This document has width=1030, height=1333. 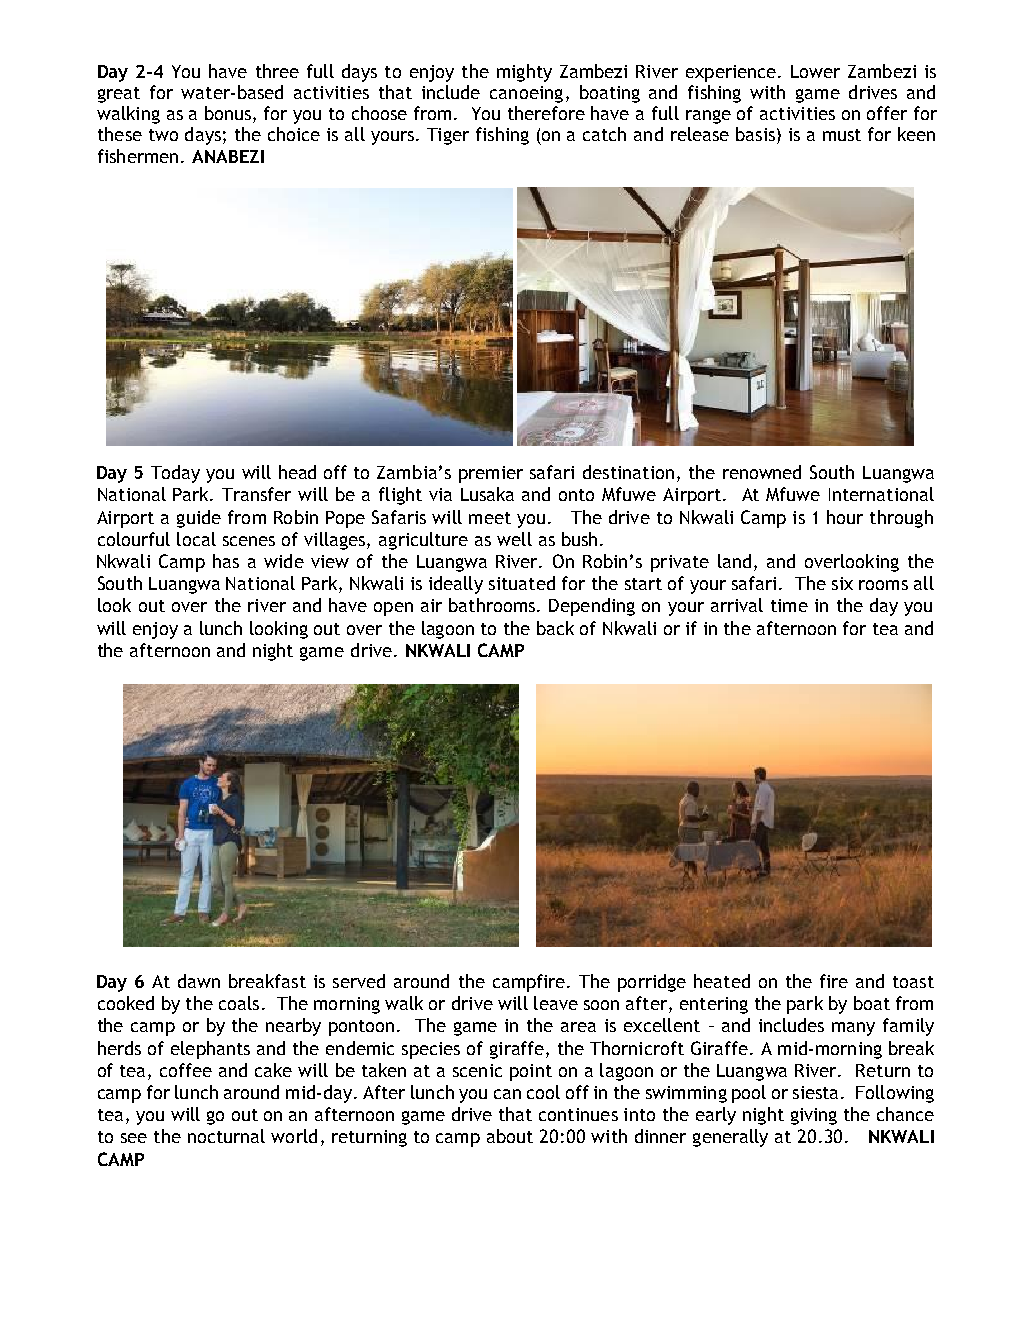 What do you see at coordinates (491, 474) in the document?
I see `premier` at bounding box center [491, 474].
